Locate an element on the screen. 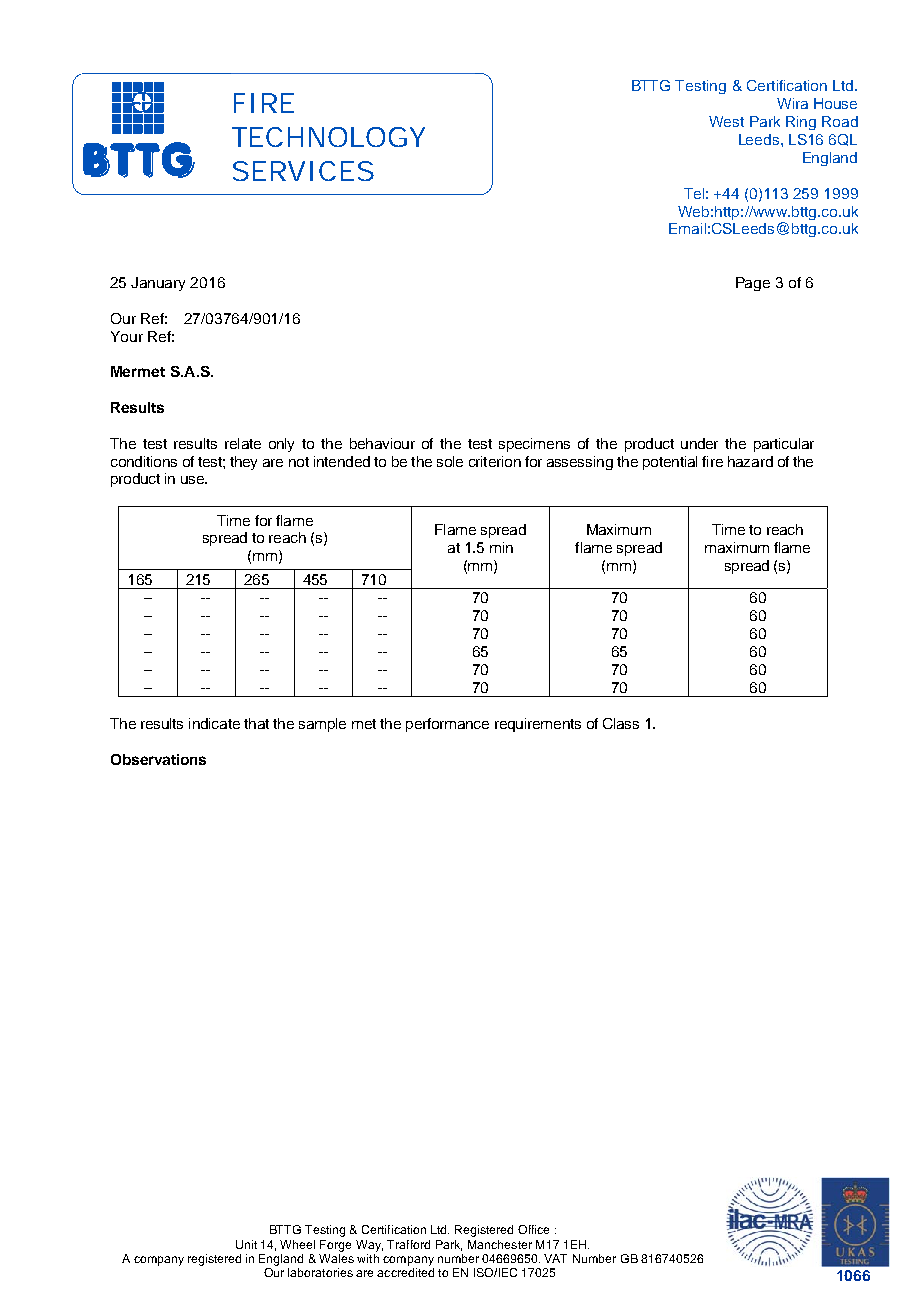  performance is located at coordinates (447, 725).
